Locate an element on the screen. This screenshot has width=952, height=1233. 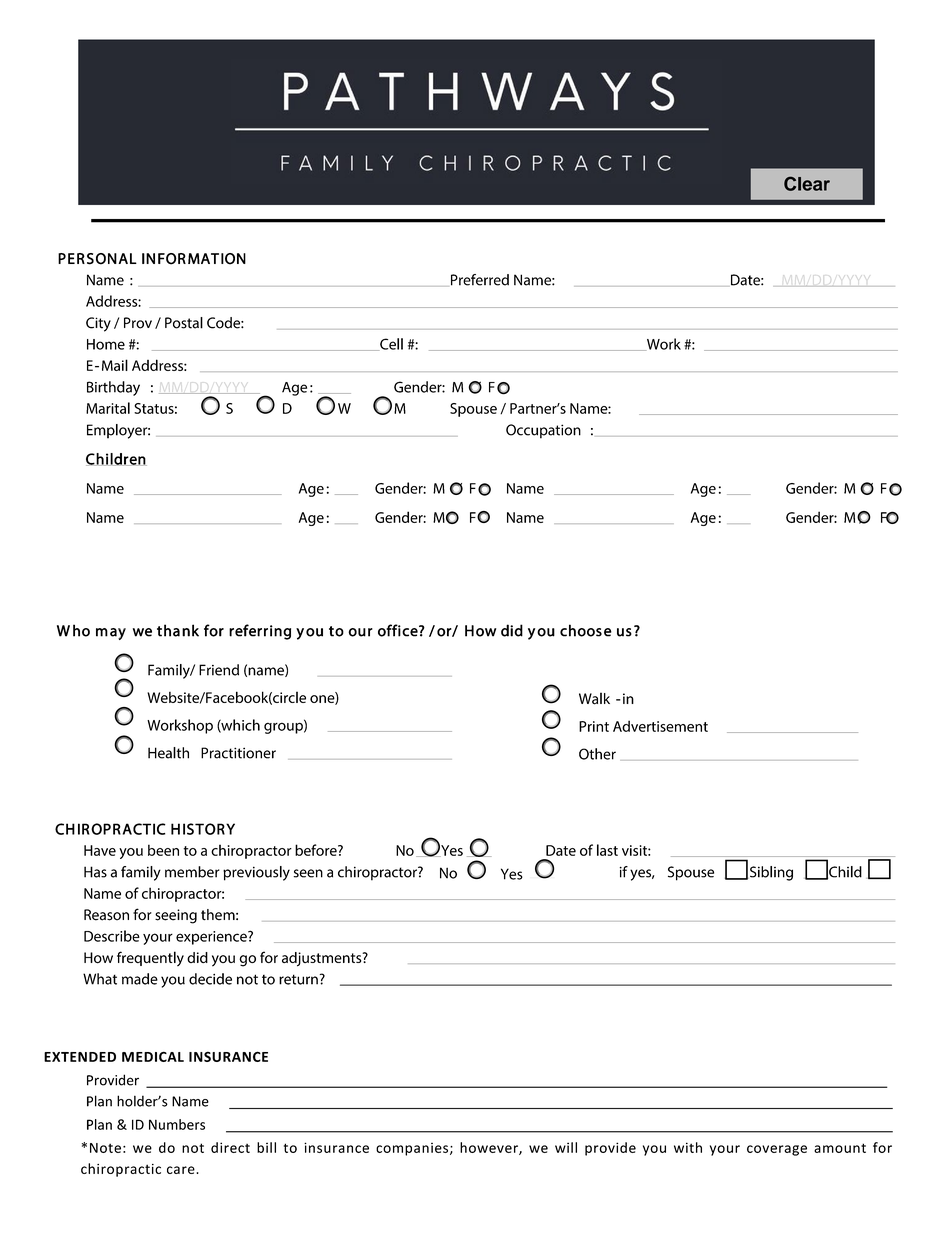
Advertisement is located at coordinates (660, 726).
